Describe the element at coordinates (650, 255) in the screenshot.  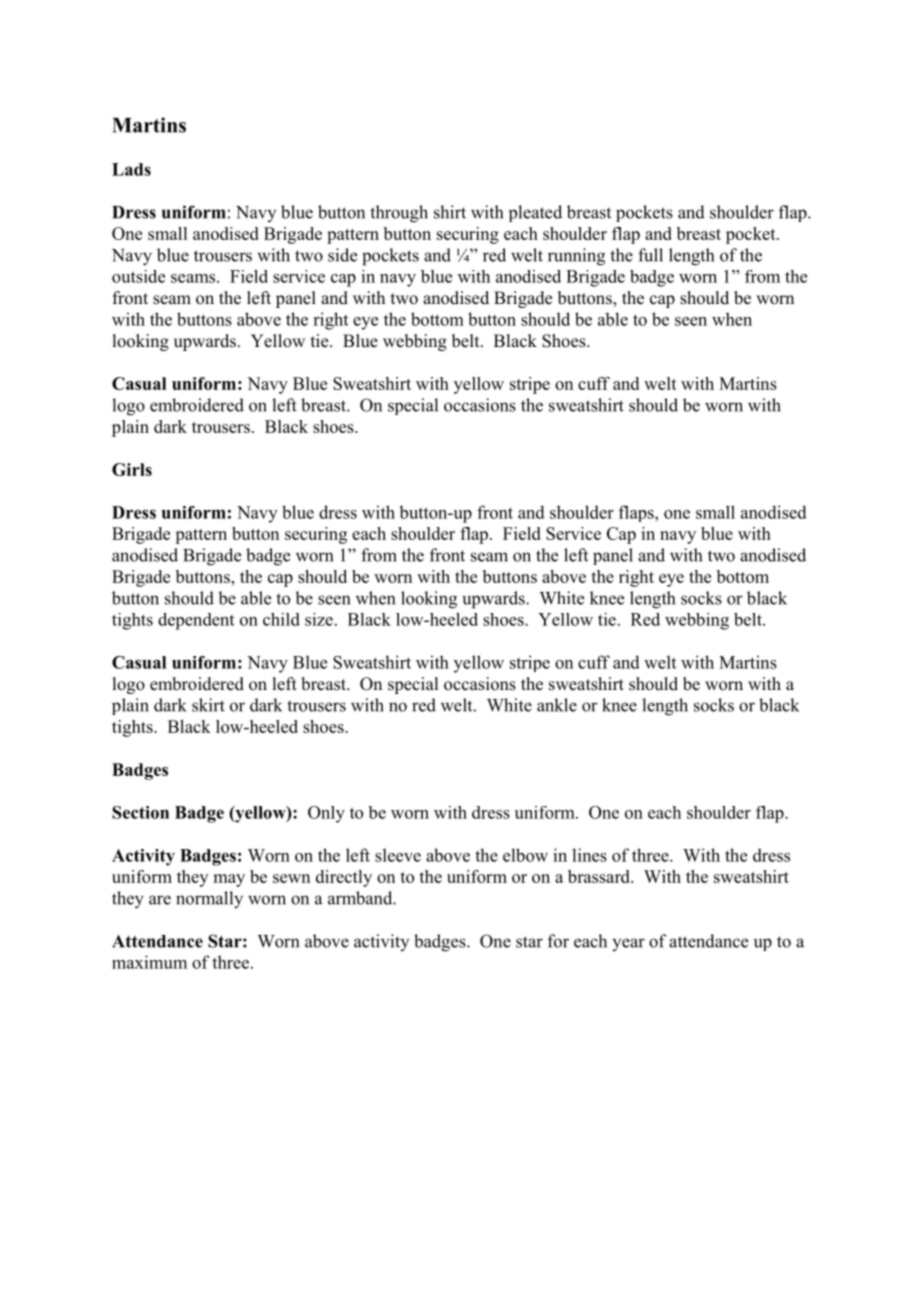
I see `full` at that location.
